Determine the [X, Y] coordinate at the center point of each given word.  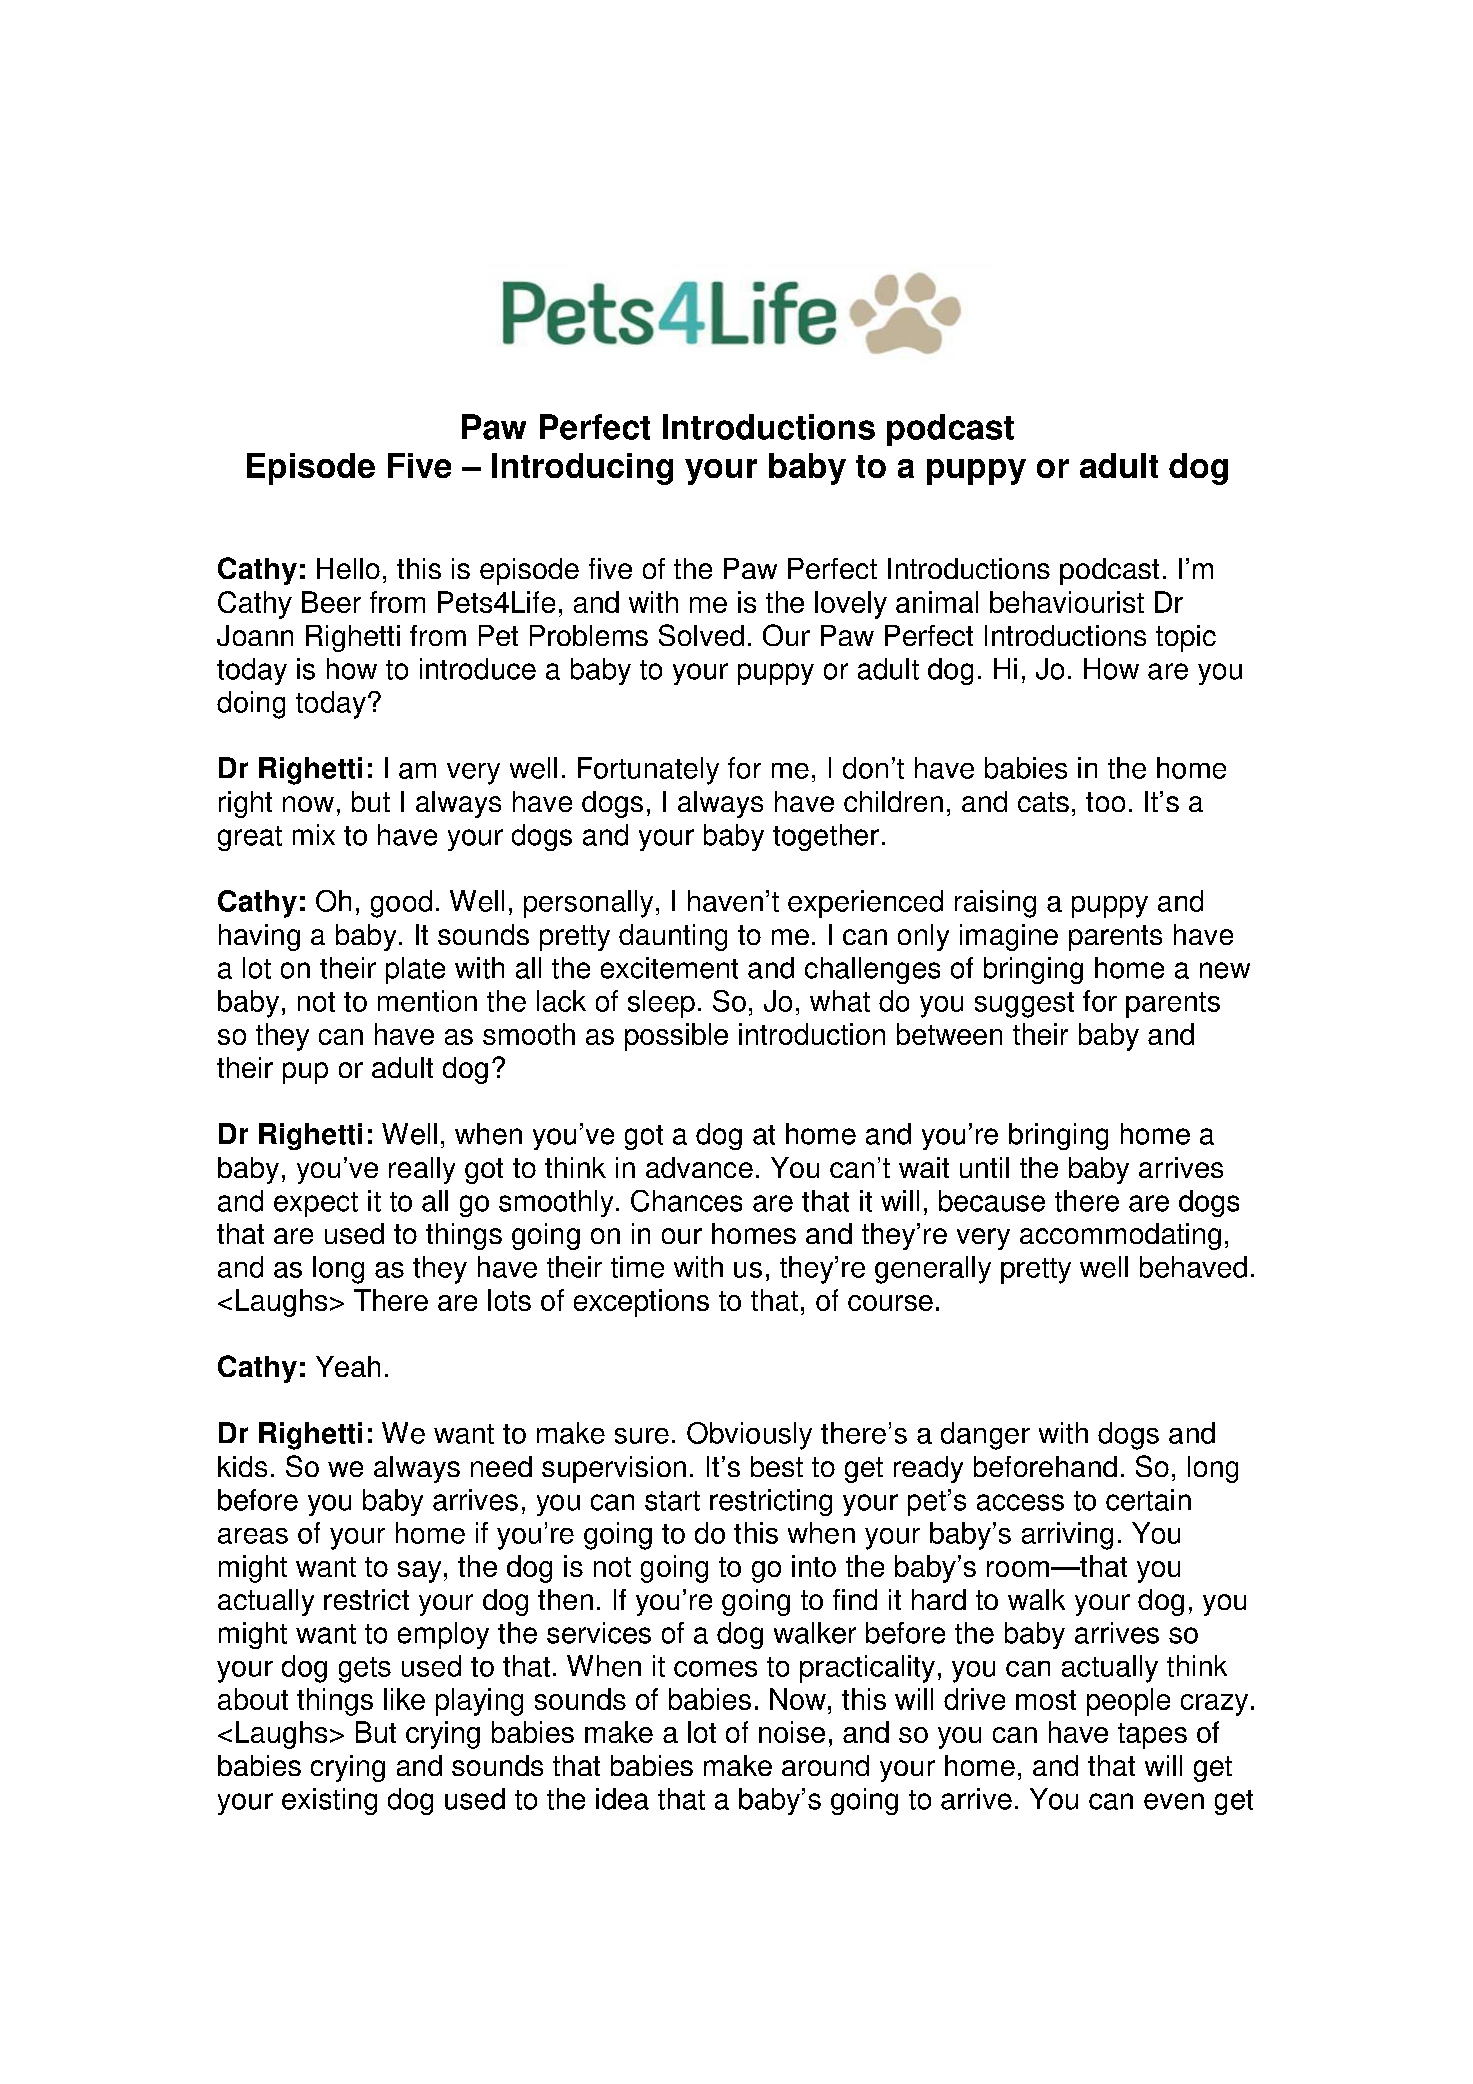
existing [329, 1801]
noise [792, 1732]
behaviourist [1067, 602]
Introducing [582, 469]
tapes [1152, 1736]
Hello [348, 568]
